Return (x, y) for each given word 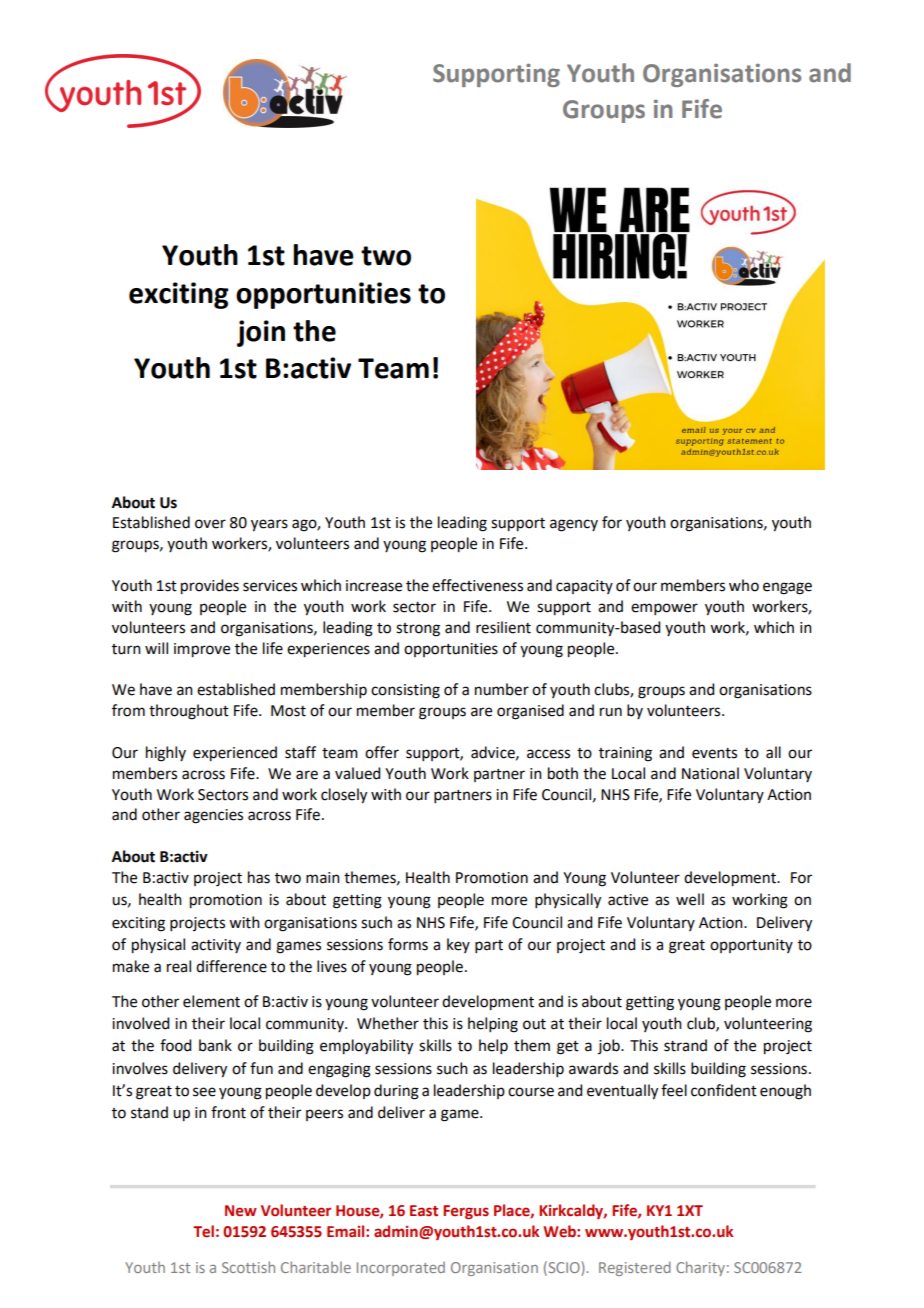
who (744, 585)
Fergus (466, 1212)
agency (574, 525)
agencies (213, 816)
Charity (700, 1268)
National (710, 773)
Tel (203, 1231)
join (261, 333)
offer (382, 752)
